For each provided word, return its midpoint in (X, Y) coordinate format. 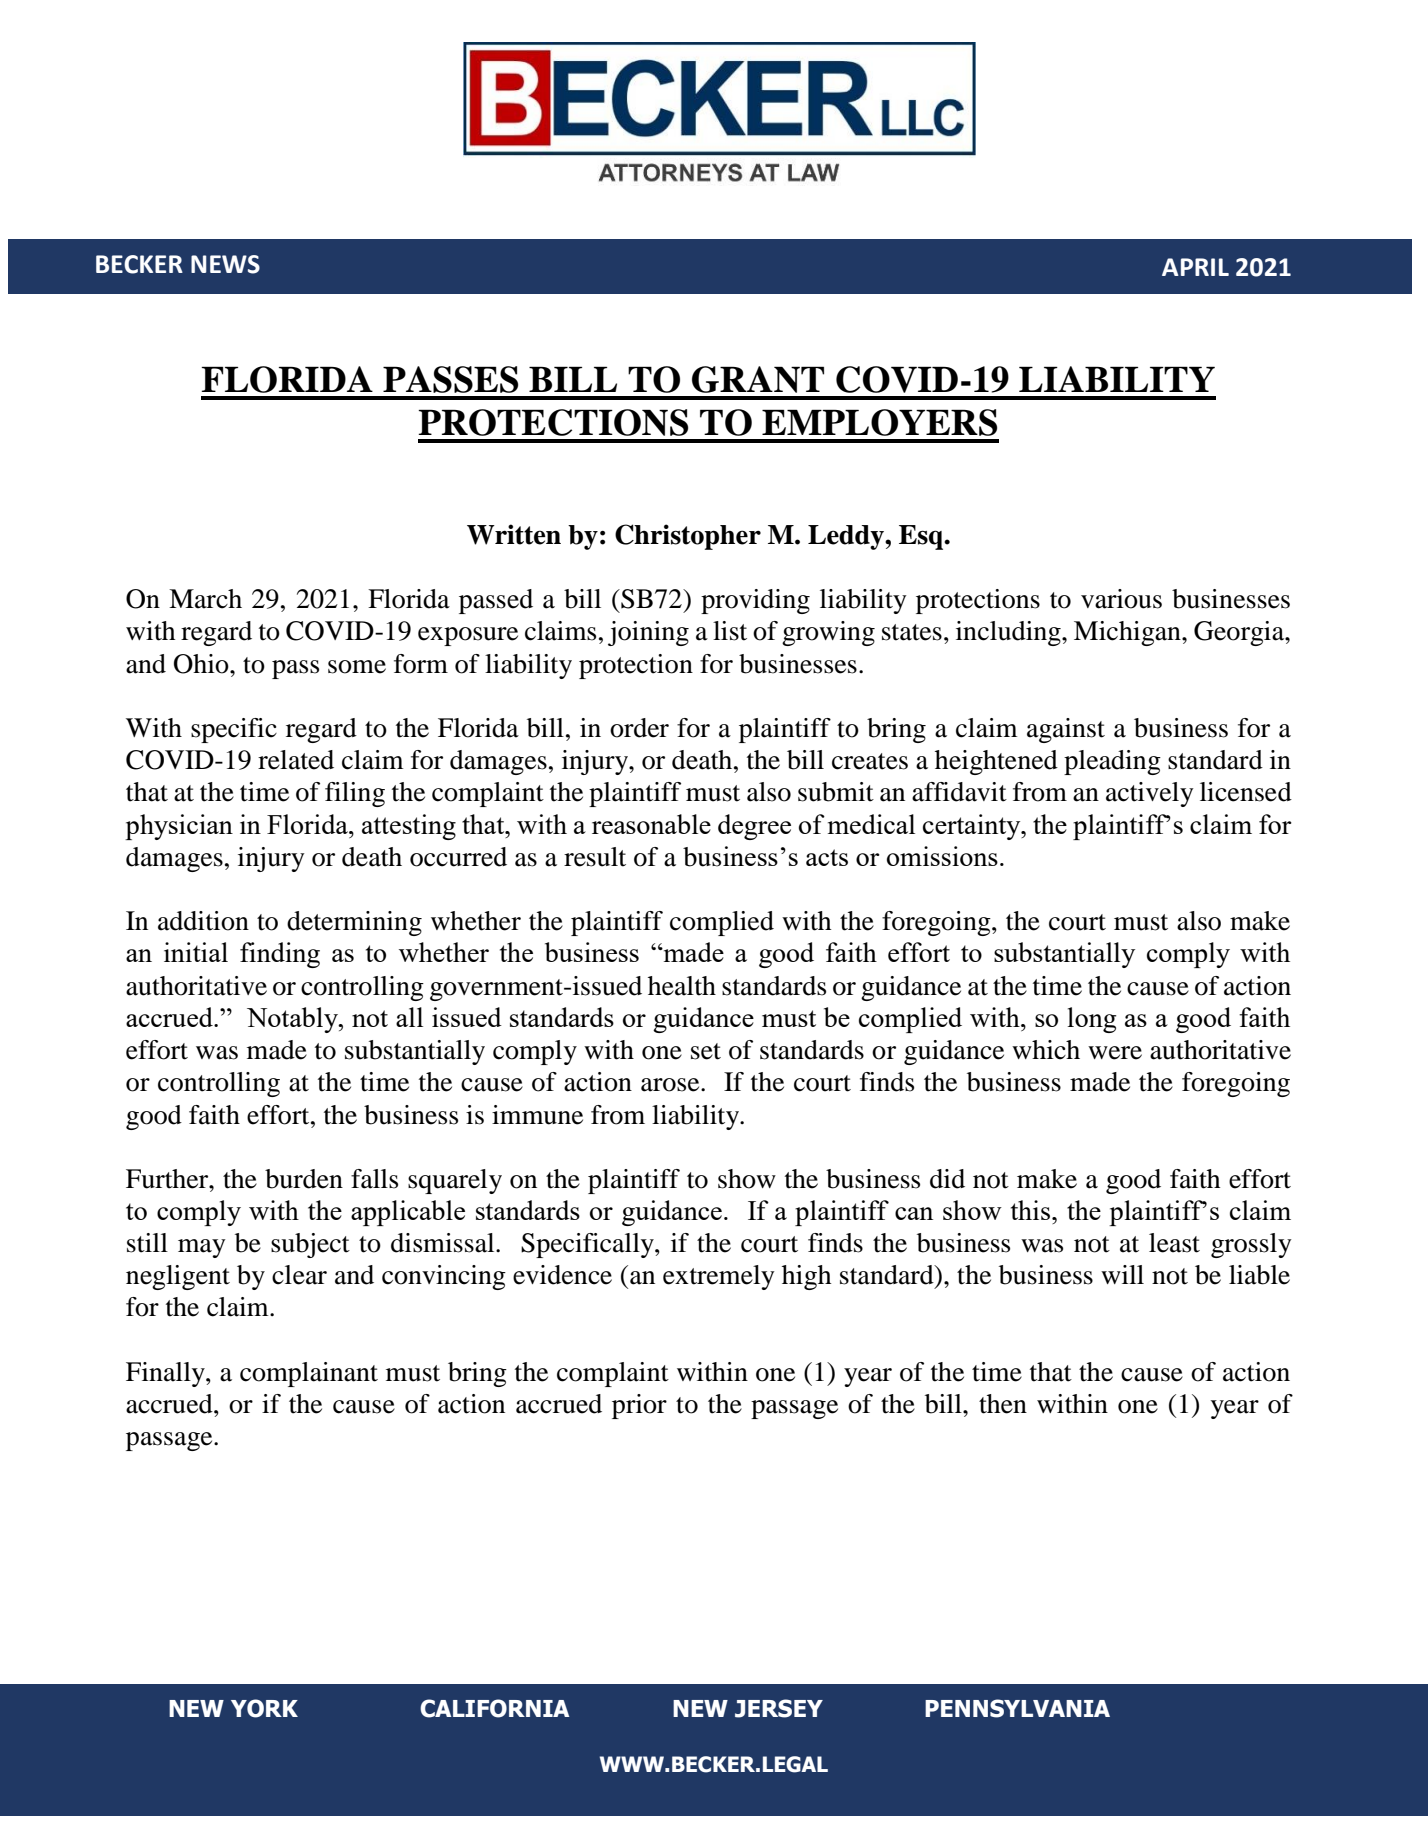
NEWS (225, 264)
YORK (264, 1708)
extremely (719, 1277)
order (639, 728)
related (296, 760)
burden (304, 1179)
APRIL (1195, 267)
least (1174, 1243)
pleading (1112, 762)
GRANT (758, 379)
